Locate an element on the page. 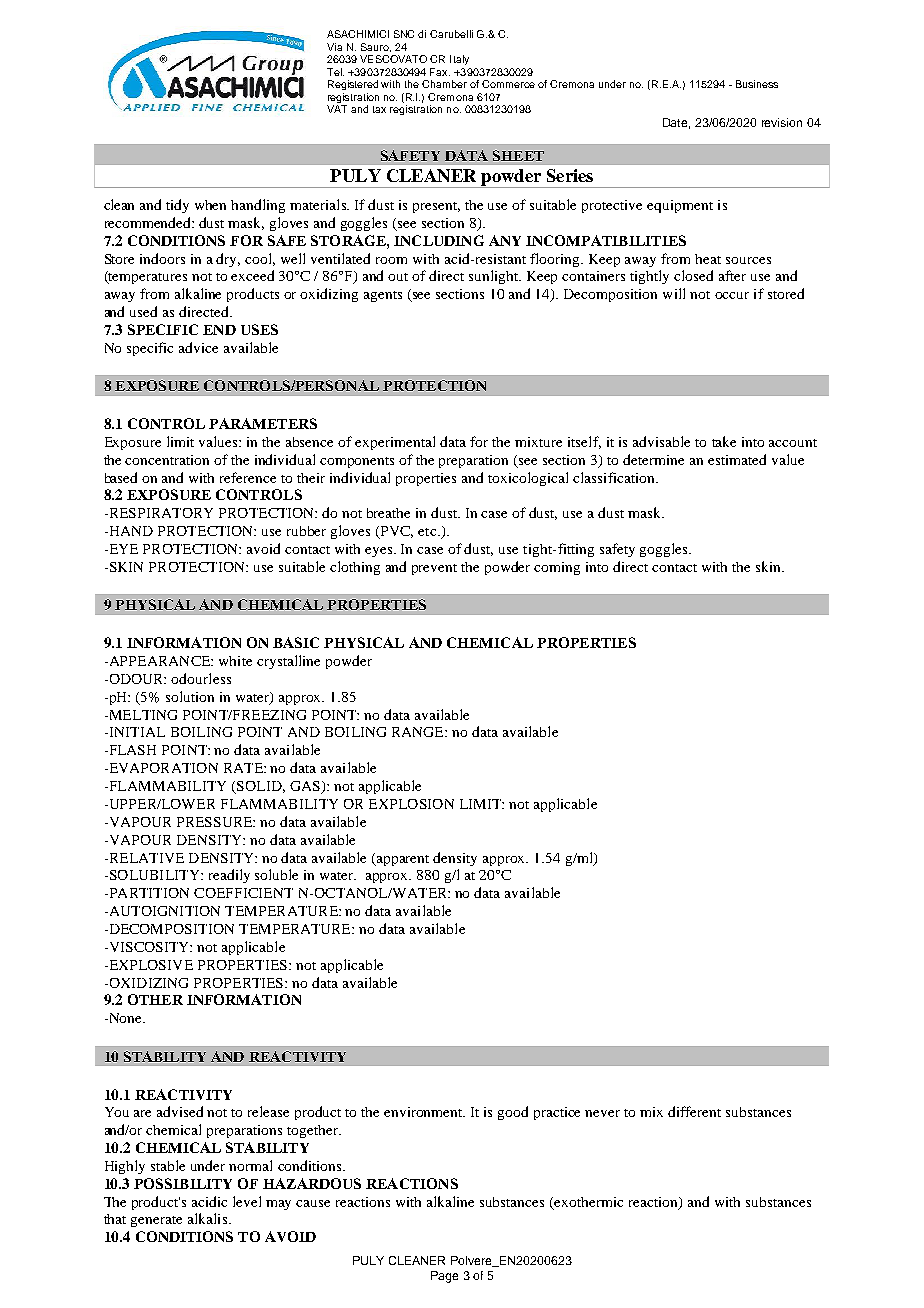 Image resolution: width=924 pixels, height=1308 pixels. Business is located at coordinates (757, 84).
